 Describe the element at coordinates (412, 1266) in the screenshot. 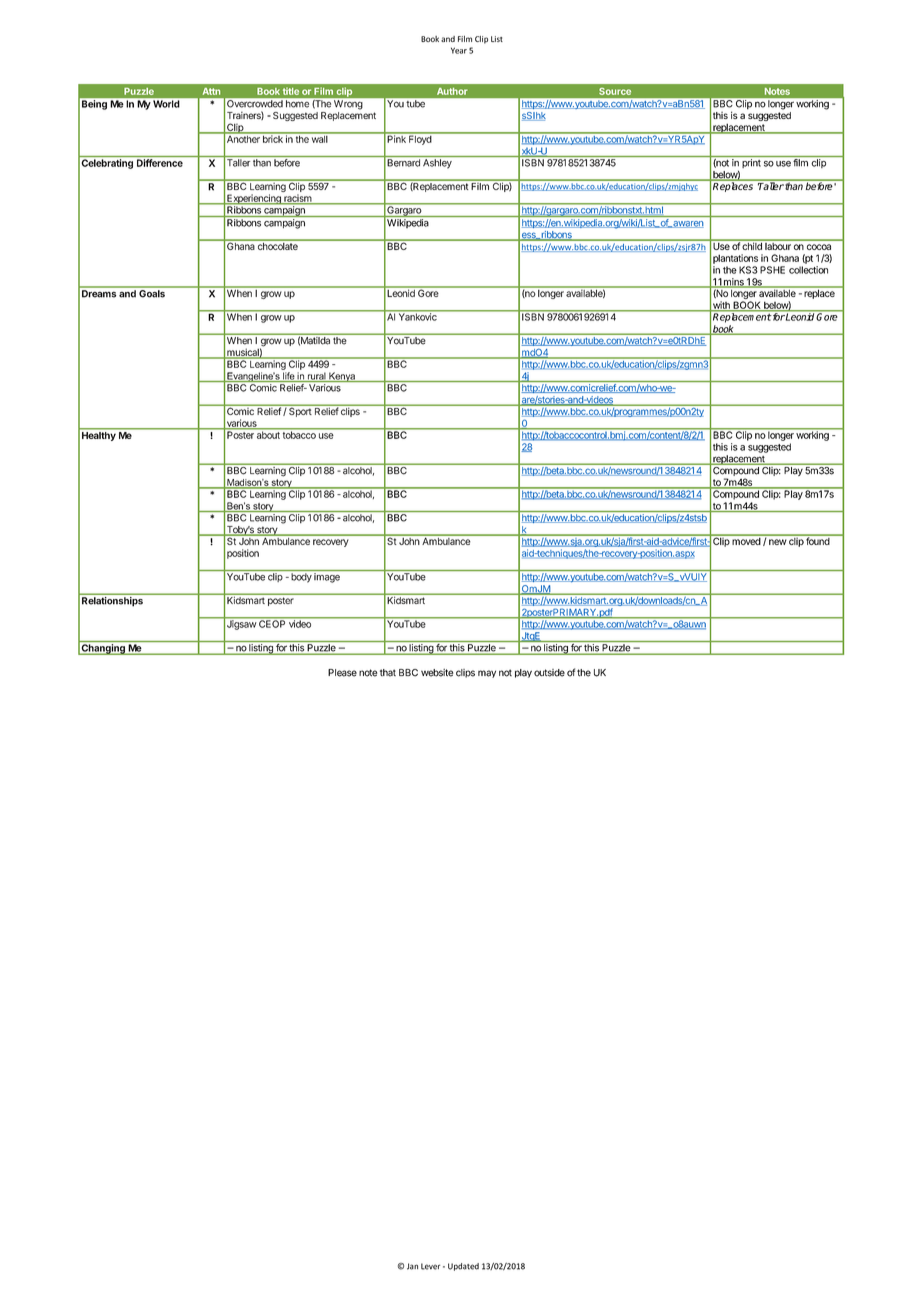

I see `Jan` at that location.
